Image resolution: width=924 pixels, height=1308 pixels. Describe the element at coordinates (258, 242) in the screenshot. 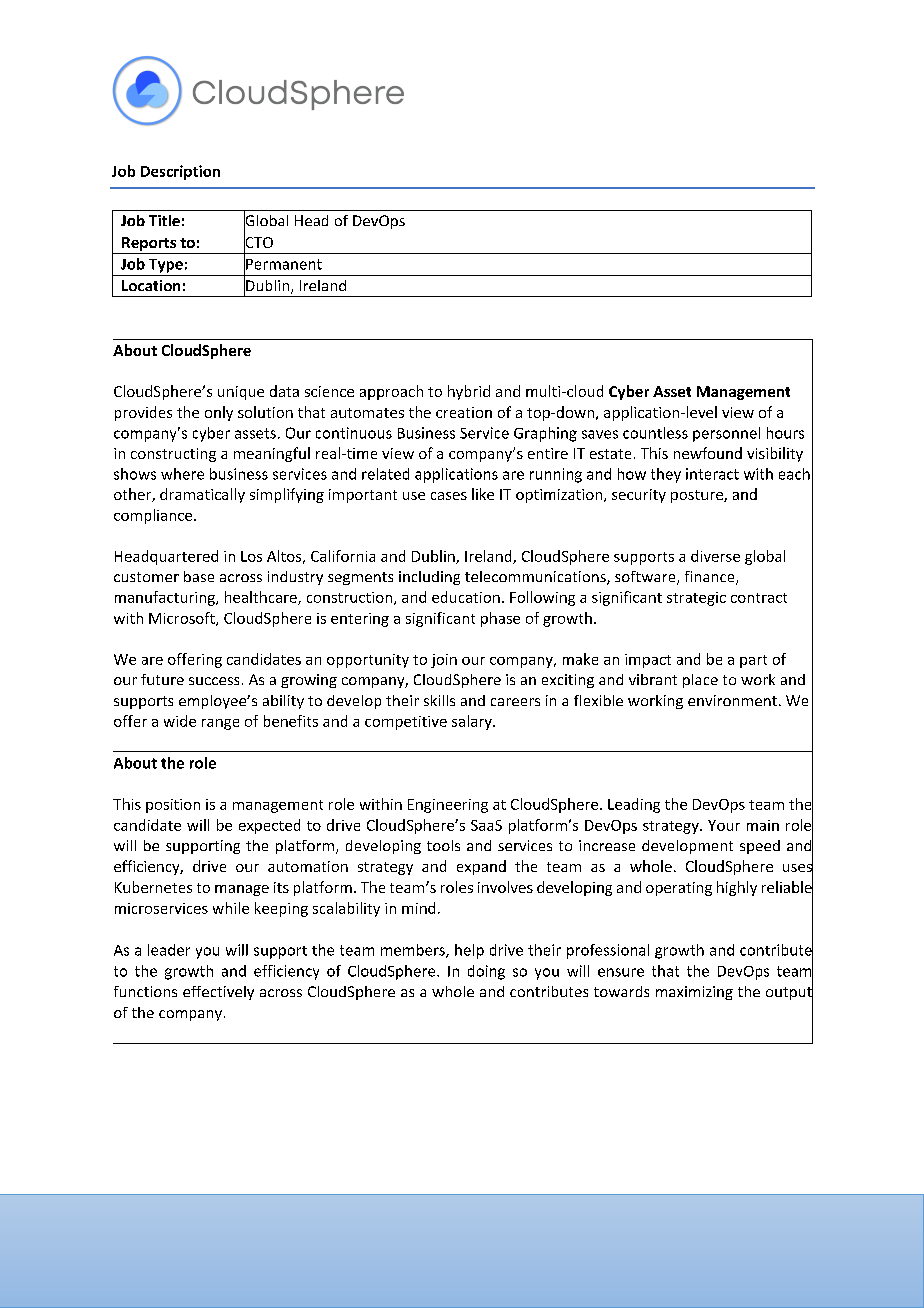

I see `CTO` at that location.
